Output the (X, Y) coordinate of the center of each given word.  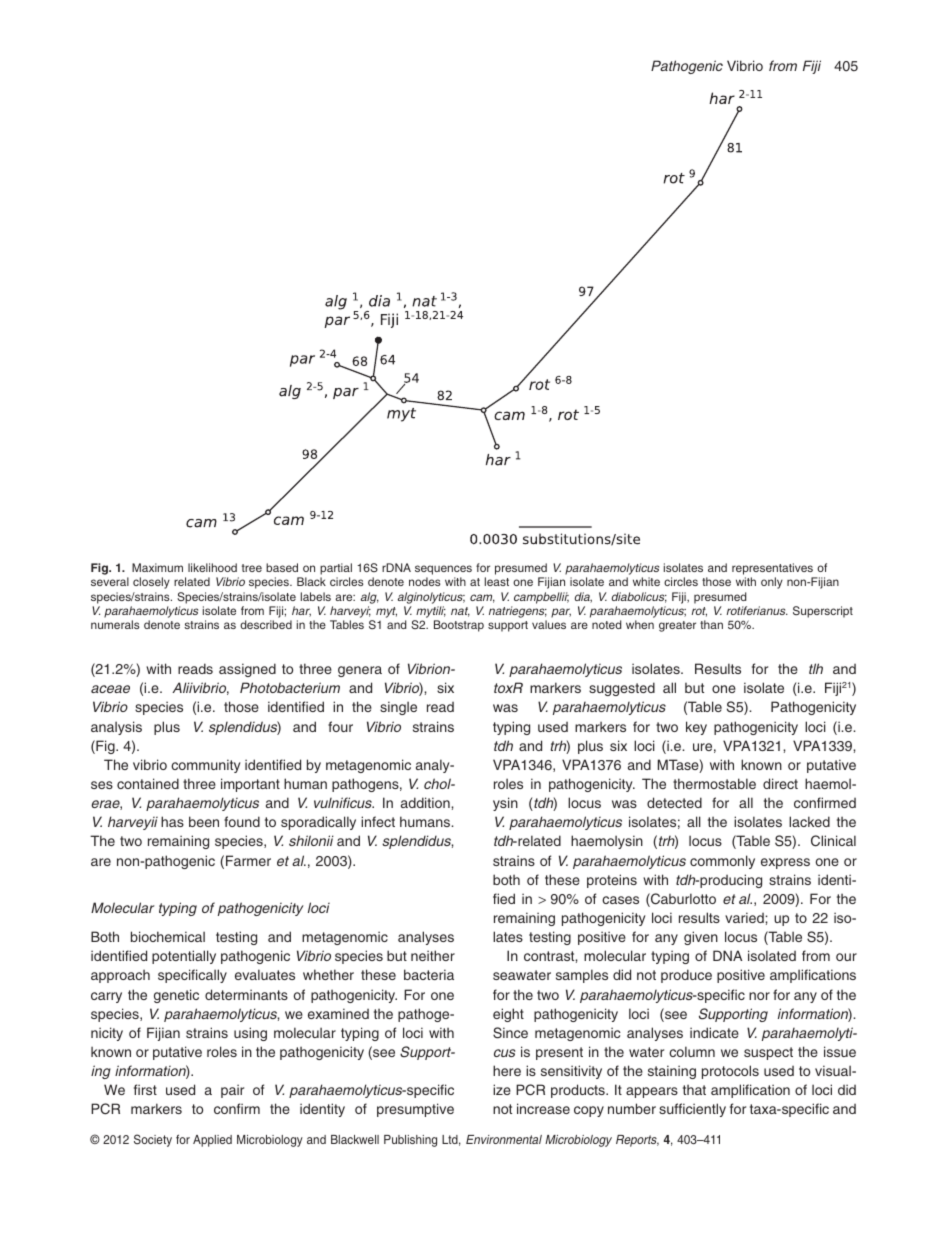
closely (151, 583)
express (785, 863)
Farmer (248, 860)
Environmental (504, 1139)
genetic (176, 996)
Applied (212, 1141)
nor (759, 996)
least (497, 581)
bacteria (429, 974)
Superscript (823, 612)
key (696, 728)
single (398, 708)
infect (378, 821)
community (205, 766)
